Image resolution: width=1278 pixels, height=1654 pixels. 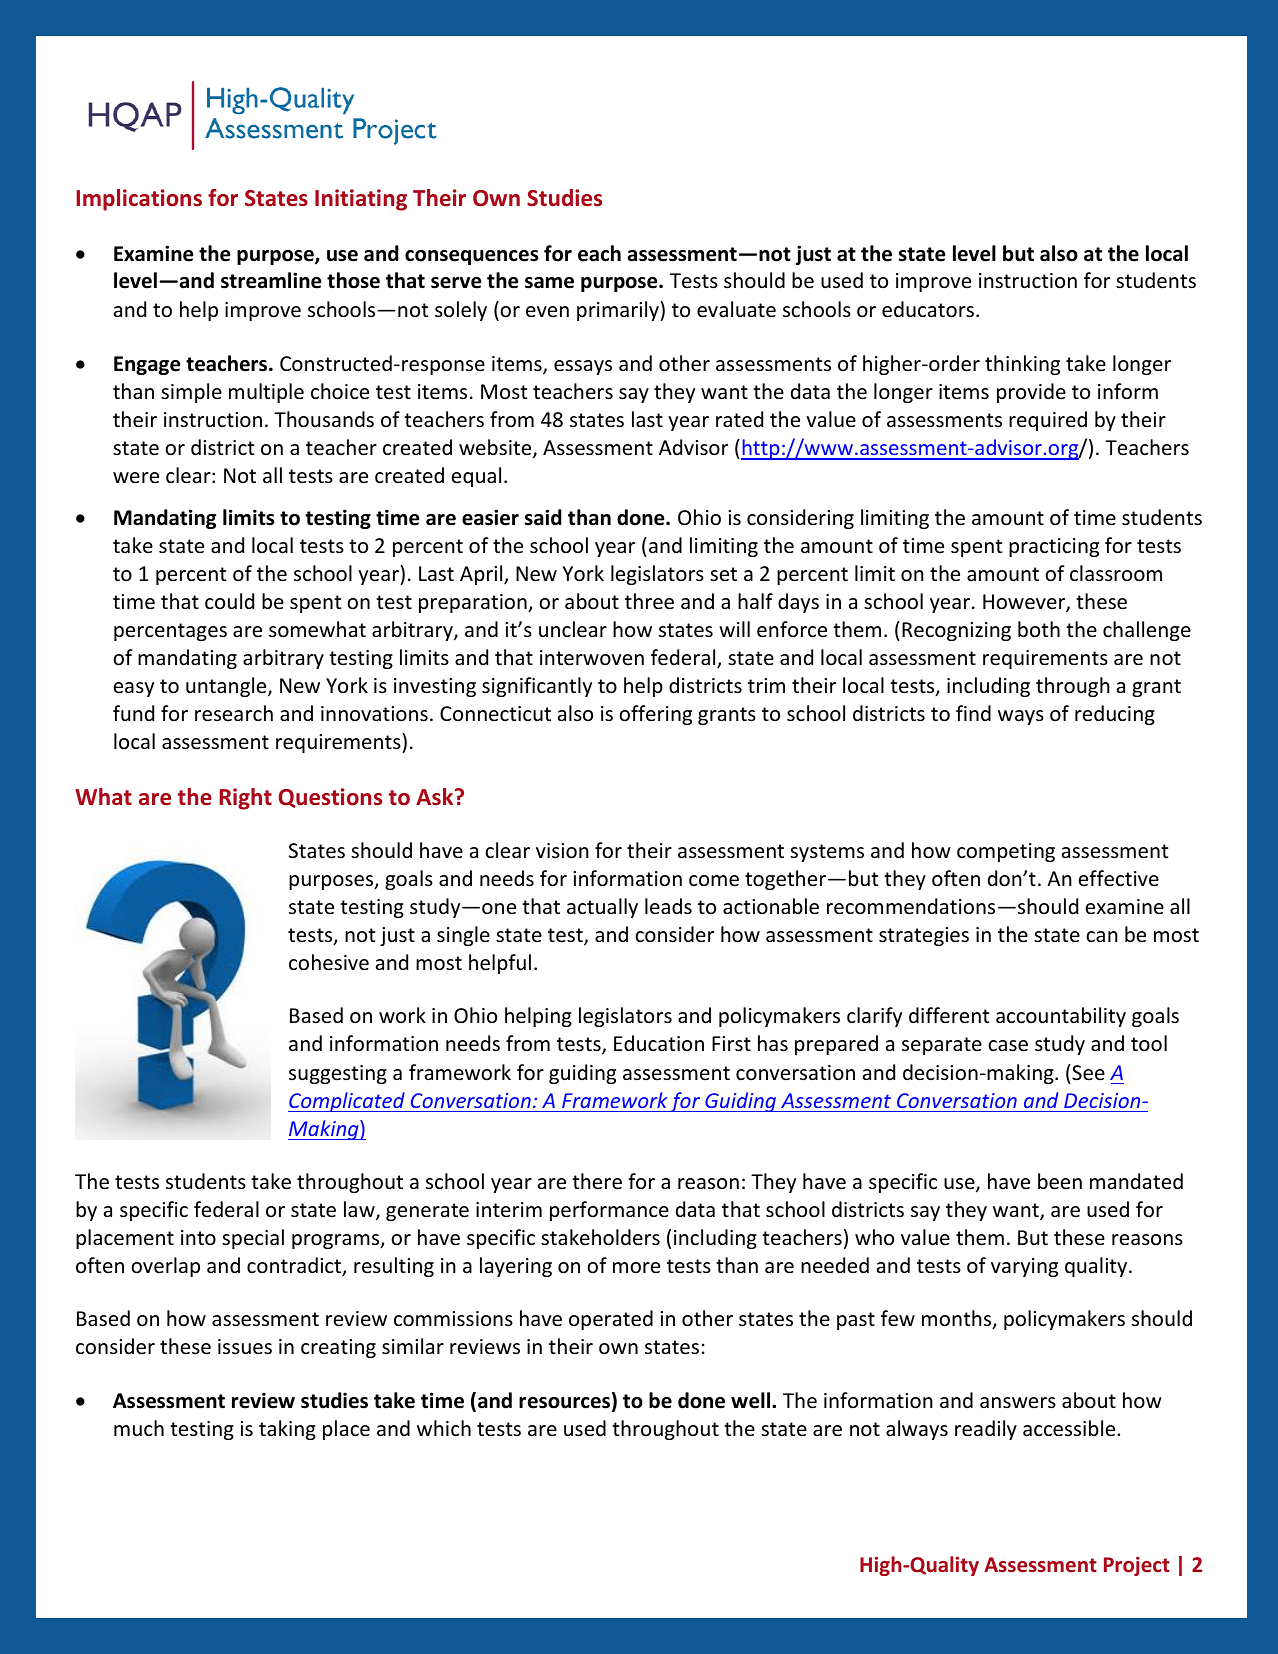 What do you see at coordinates (271, 280) in the document?
I see `streamline` at bounding box center [271, 280].
